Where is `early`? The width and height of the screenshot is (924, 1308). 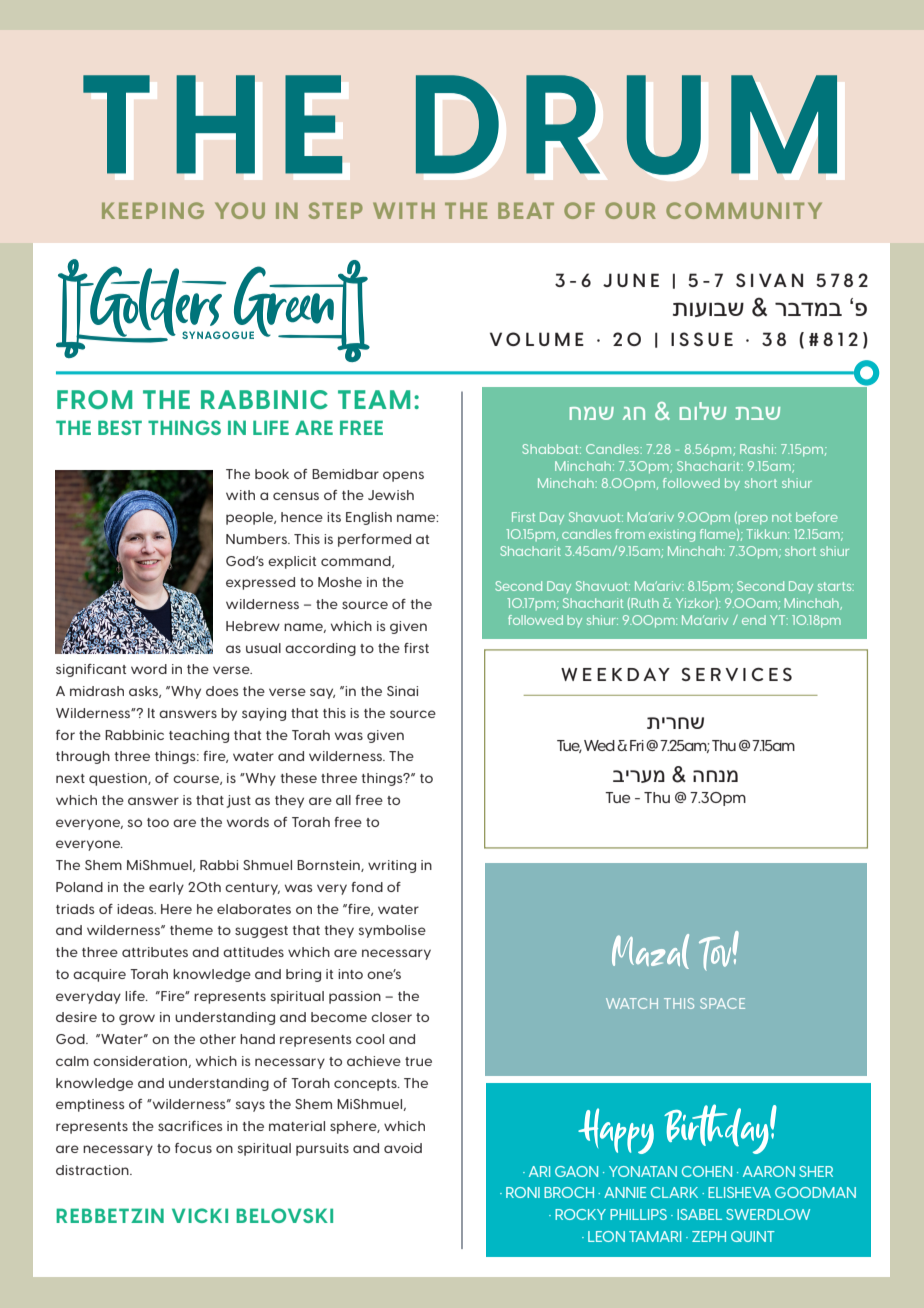 early is located at coordinates (166, 888).
